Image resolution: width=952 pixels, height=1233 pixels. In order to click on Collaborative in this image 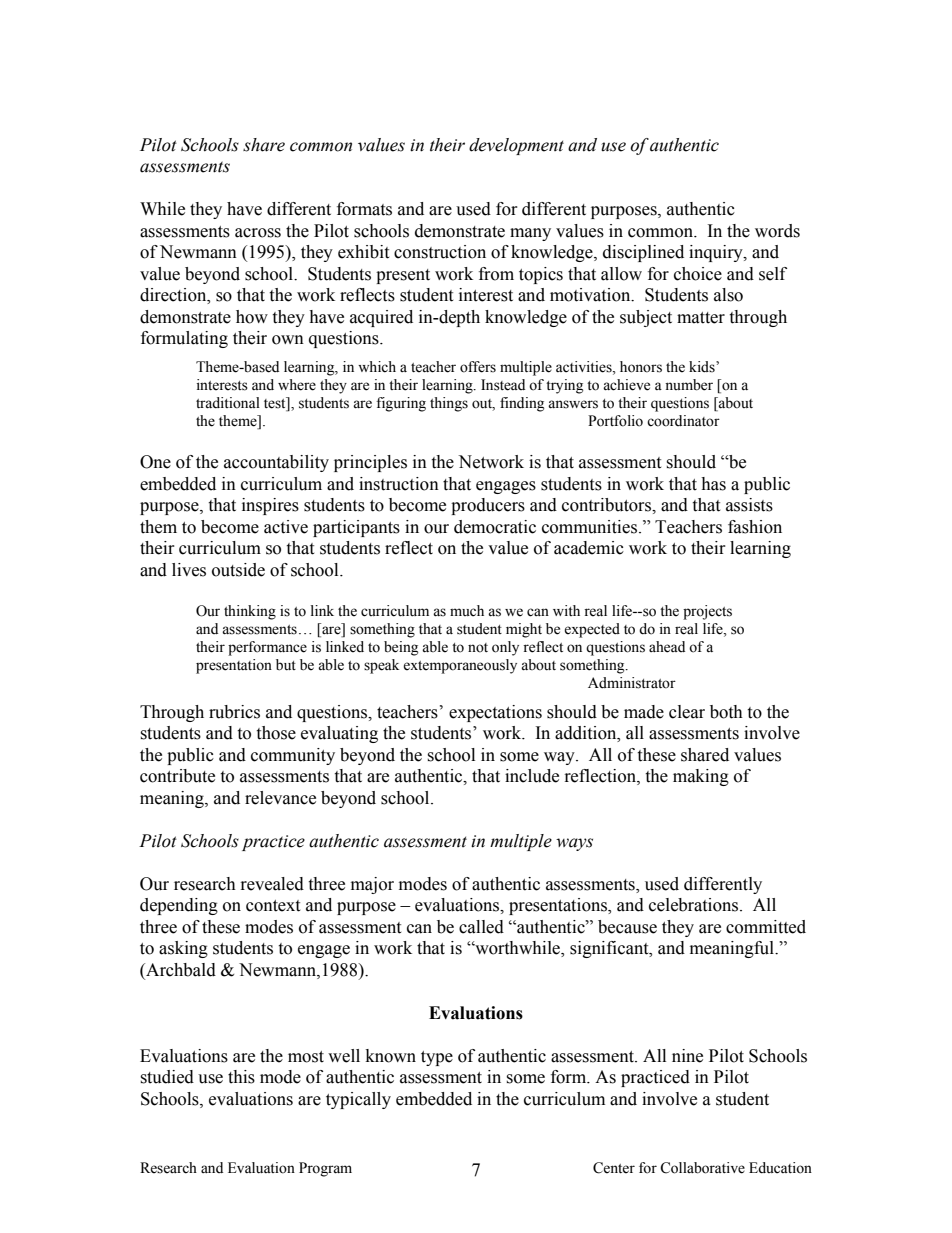, I will do `click(702, 1168)`.
